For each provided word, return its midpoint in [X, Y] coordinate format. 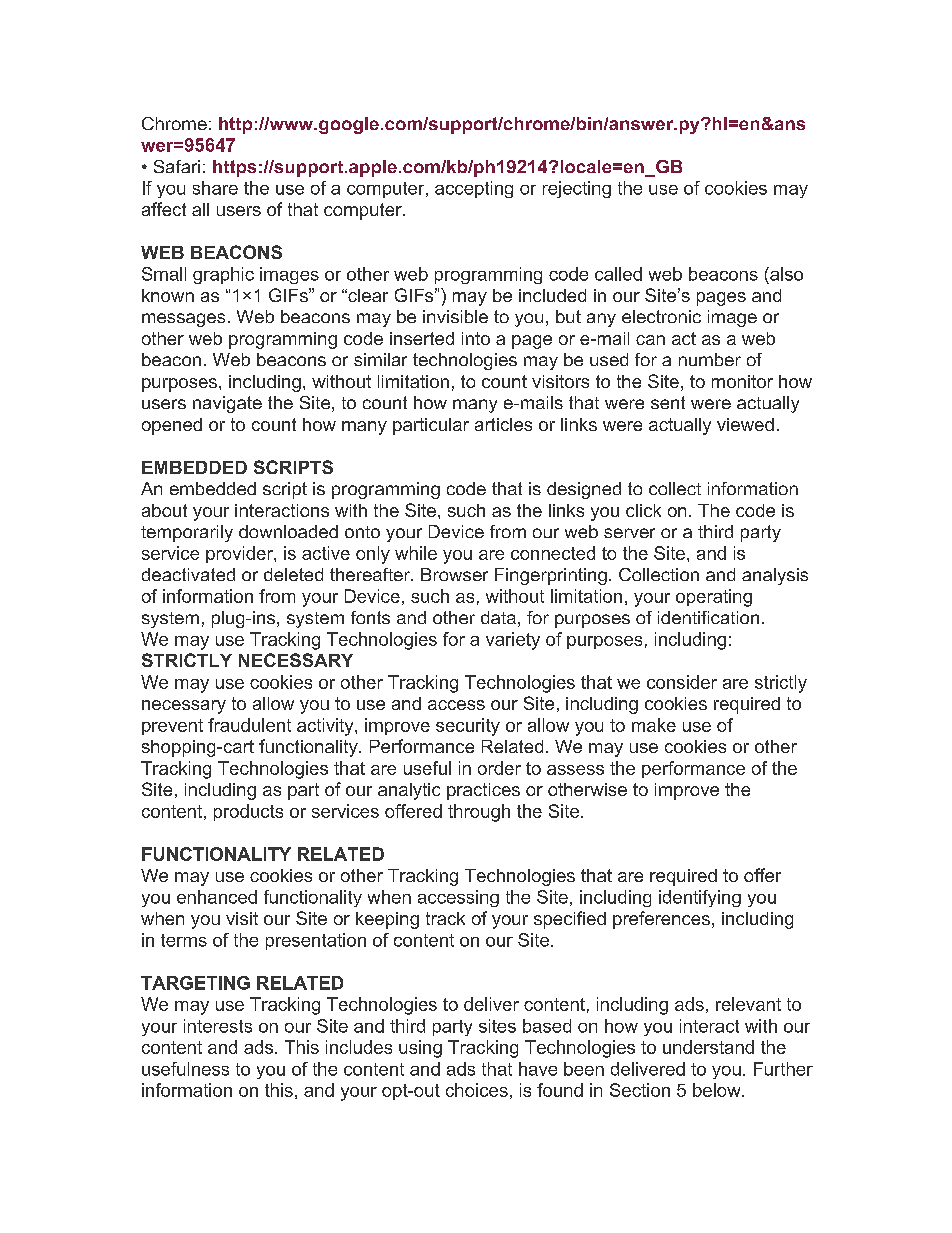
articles [503, 424]
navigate [227, 404]
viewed [745, 424]
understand [708, 1047]
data [498, 617]
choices [477, 1090]
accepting [474, 189]
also [785, 274]
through [479, 813]
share [215, 188]
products [248, 812]
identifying [700, 898]
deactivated [188, 574]
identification [708, 617]
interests [218, 1026]
